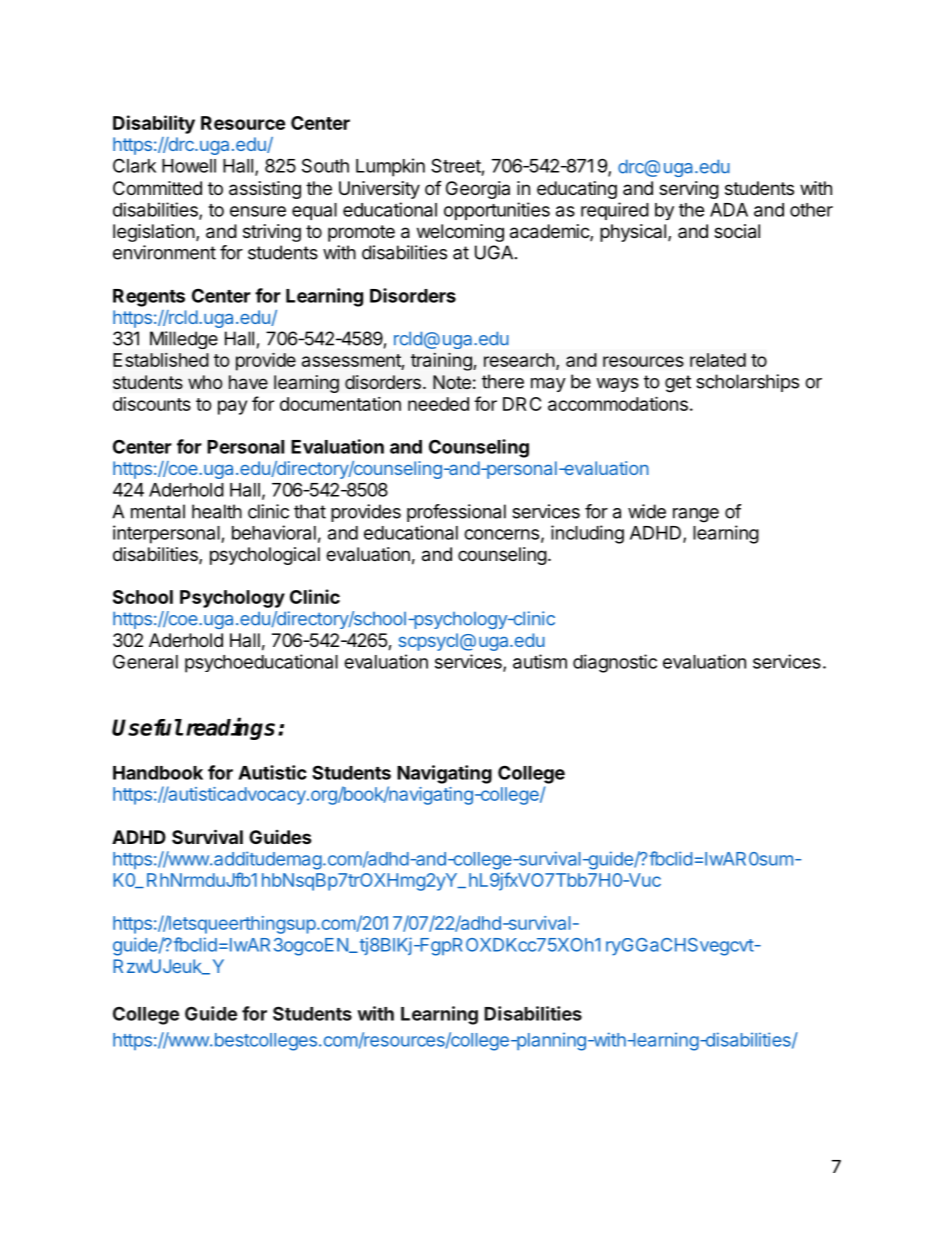 Image resolution: width=952 pixels, height=1233 pixels. What do you see at coordinates (230, 728) in the document?
I see `readings` at bounding box center [230, 728].
